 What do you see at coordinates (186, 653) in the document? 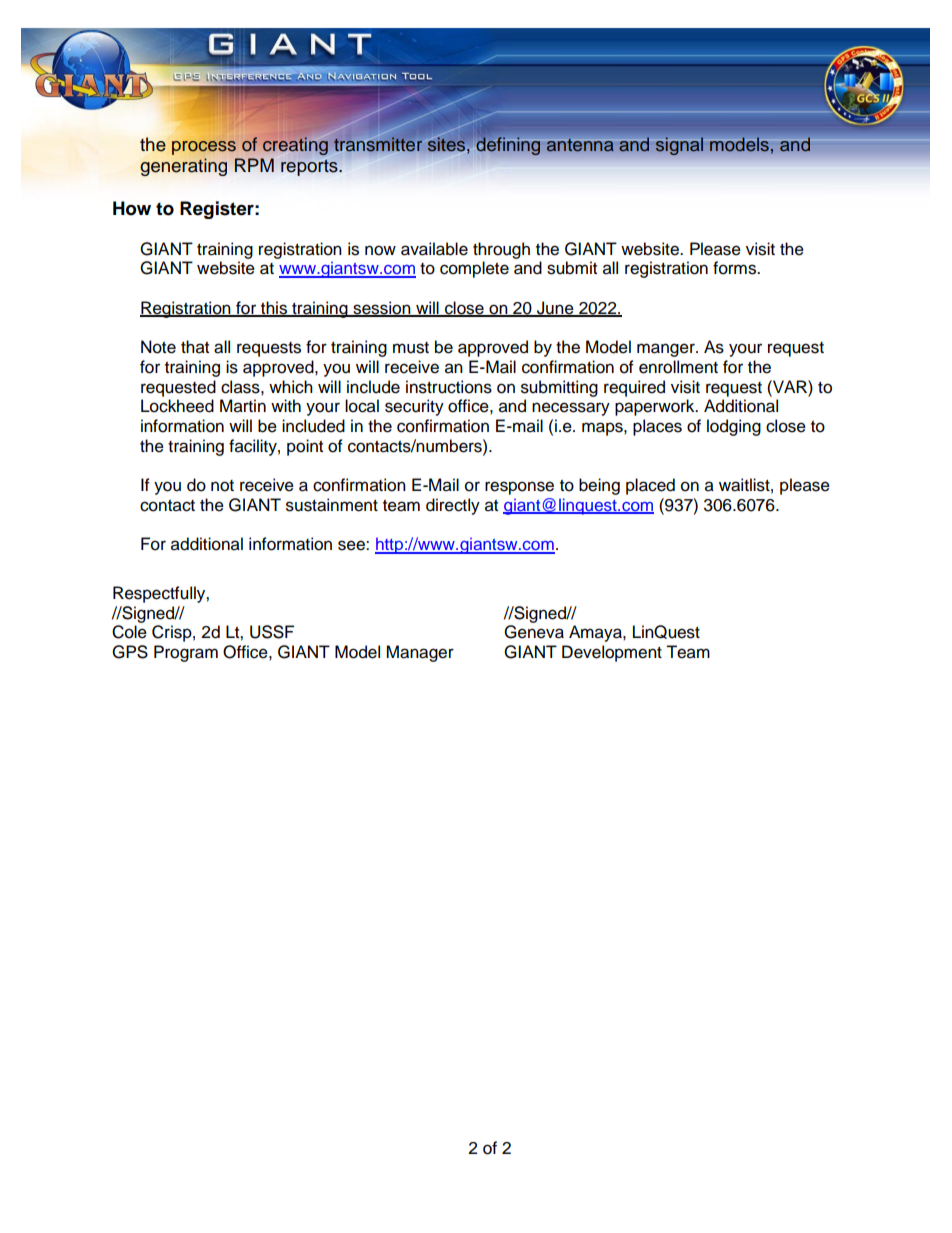
I see `Program` at bounding box center [186, 653].
